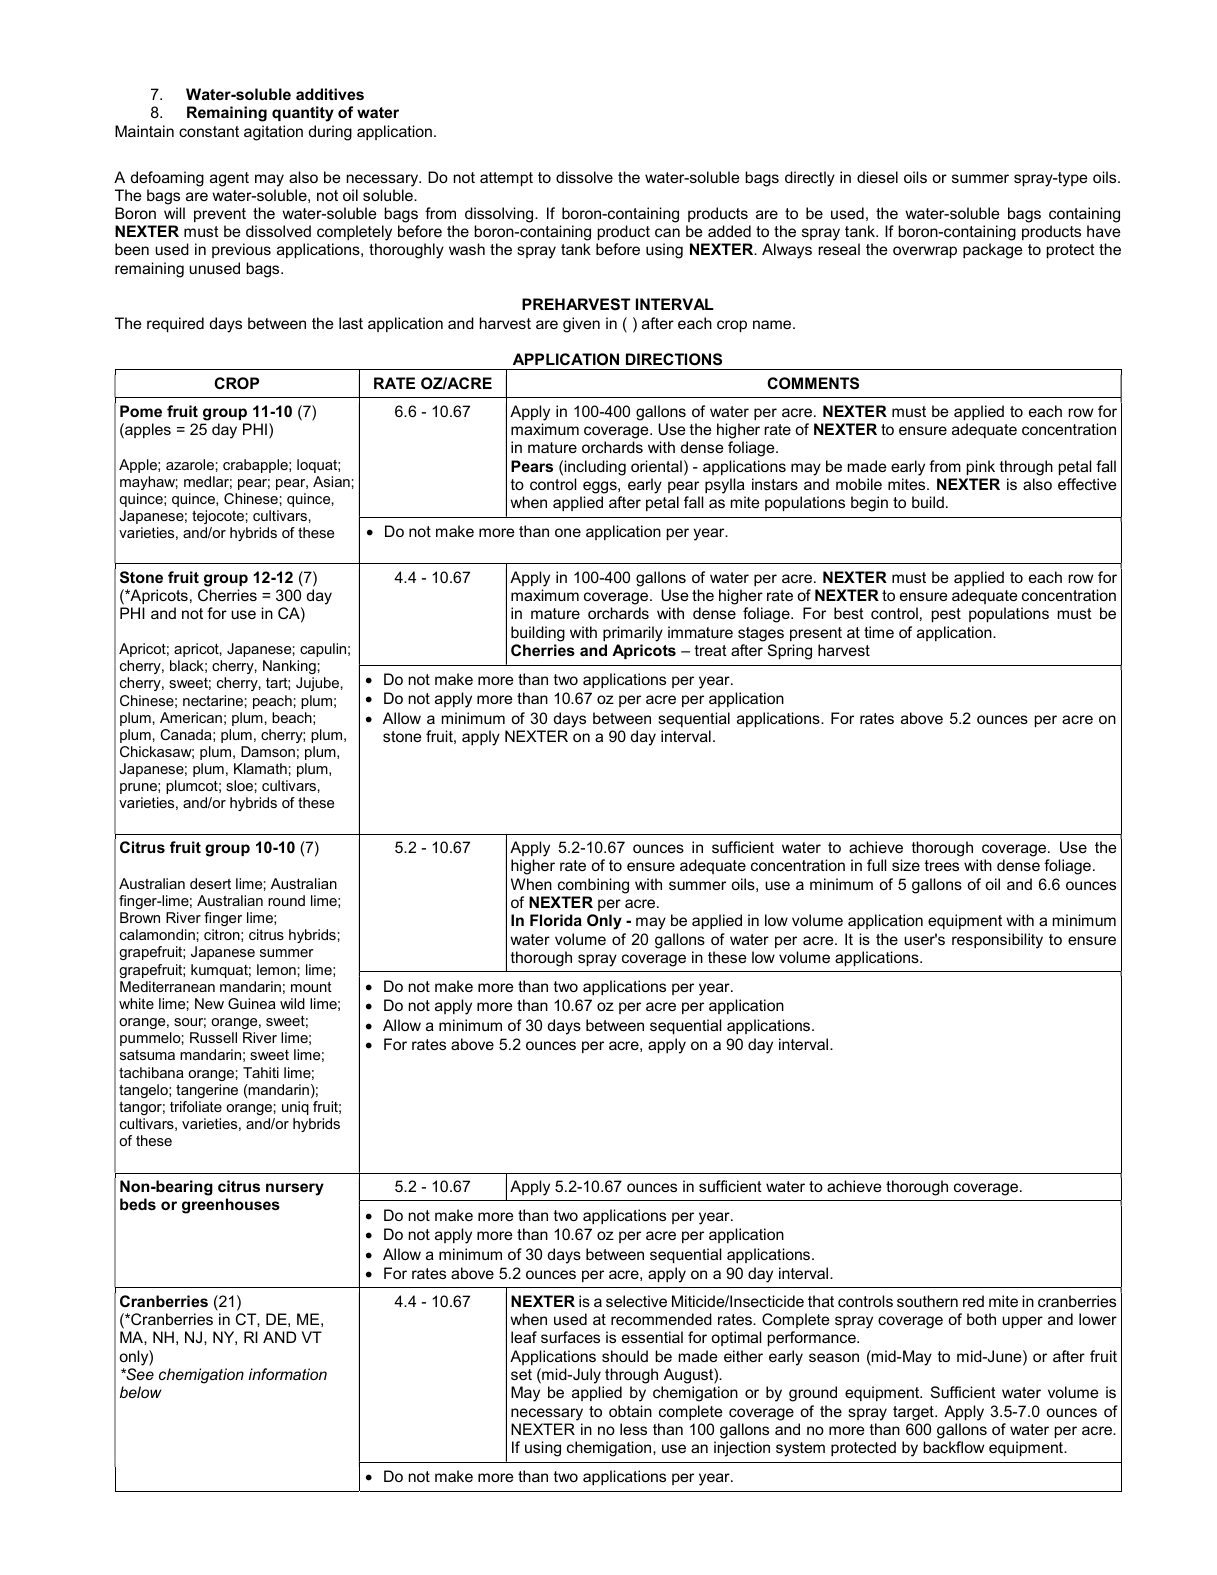 The image size is (1217, 1575). What do you see at coordinates (953, 1447) in the screenshot?
I see `backflow` at bounding box center [953, 1447].
